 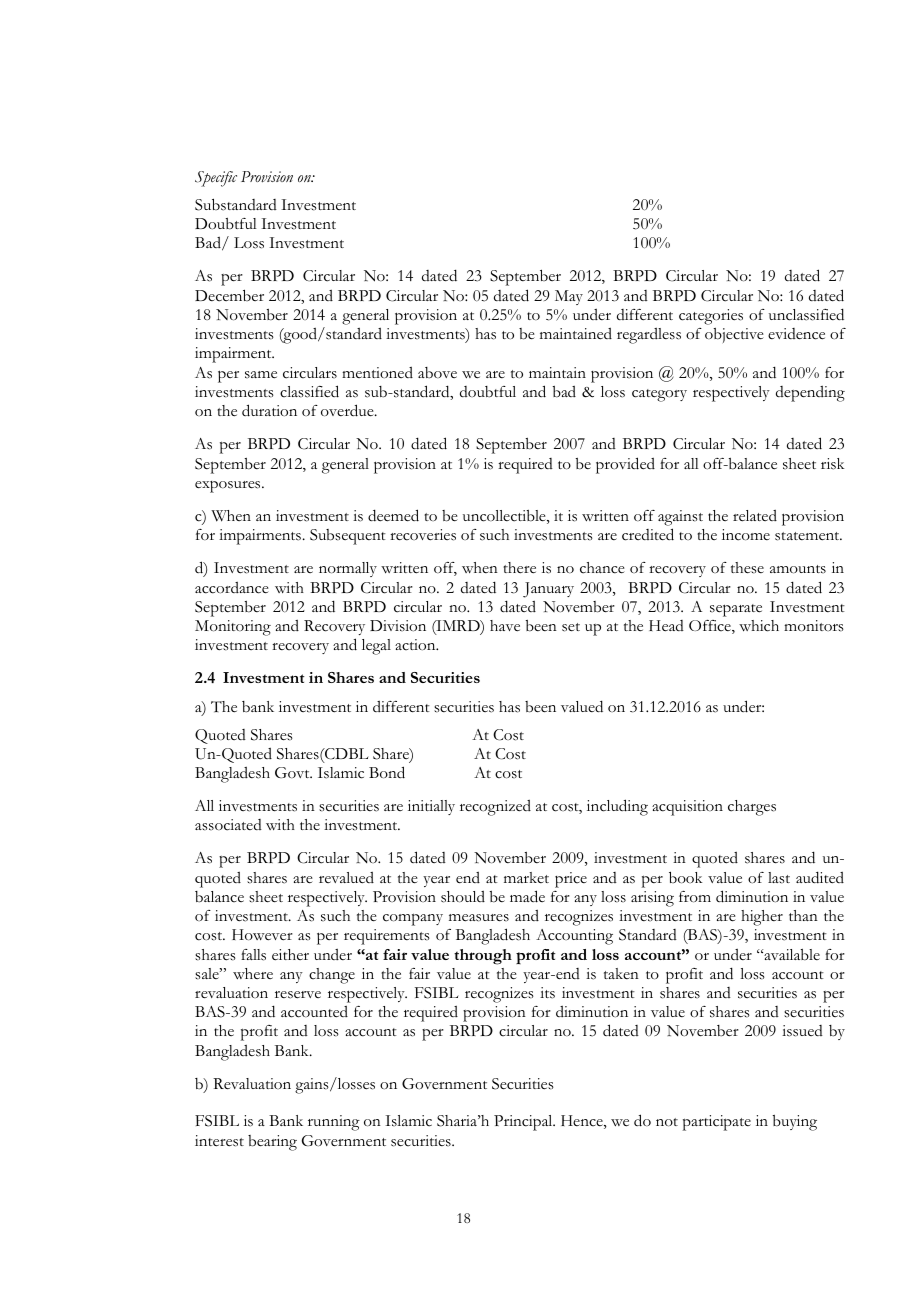 What do you see at coordinates (711, 317) in the screenshot?
I see `categories` at bounding box center [711, 317].
